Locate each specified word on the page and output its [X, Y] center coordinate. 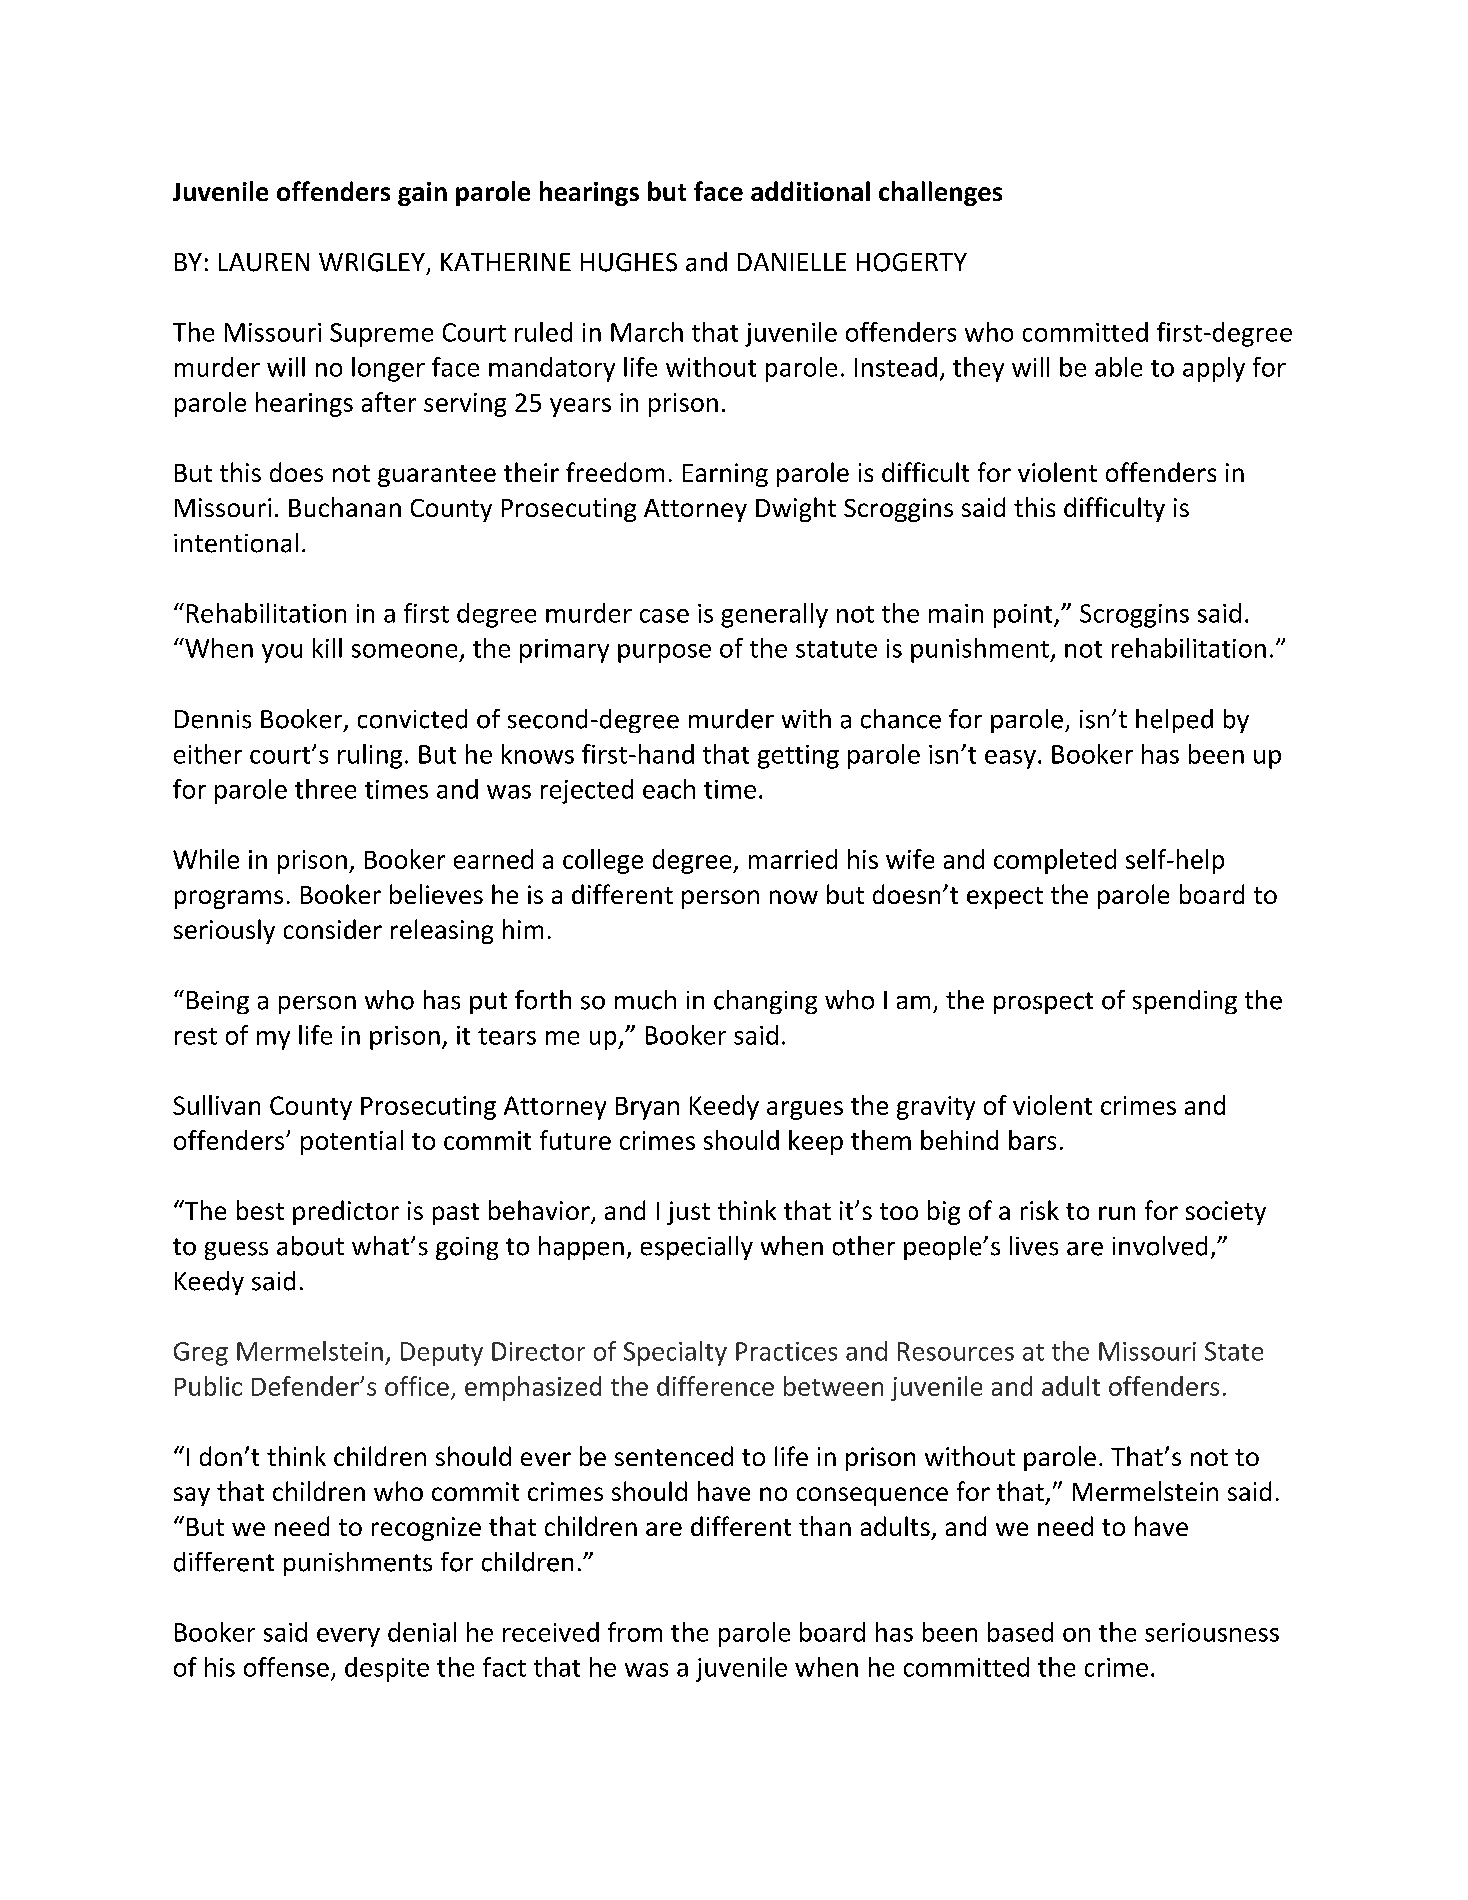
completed [1055, 861]
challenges [940, 193]
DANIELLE [792, 262]
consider [333, 929]
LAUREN [264, 262]
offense [286, 1667]
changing [765, 1002]
